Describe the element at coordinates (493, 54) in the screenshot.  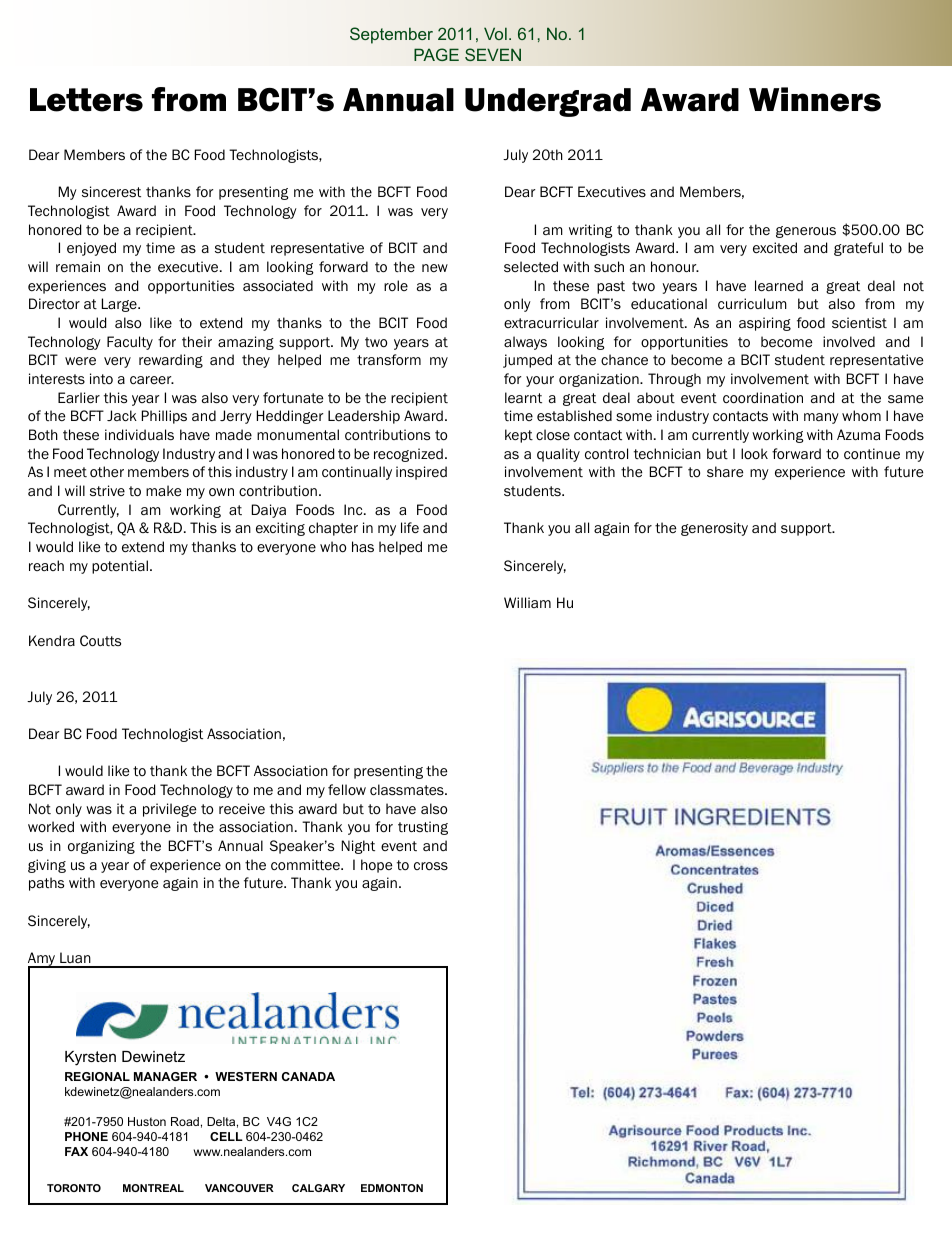
I see `SEVEN` at that location.
